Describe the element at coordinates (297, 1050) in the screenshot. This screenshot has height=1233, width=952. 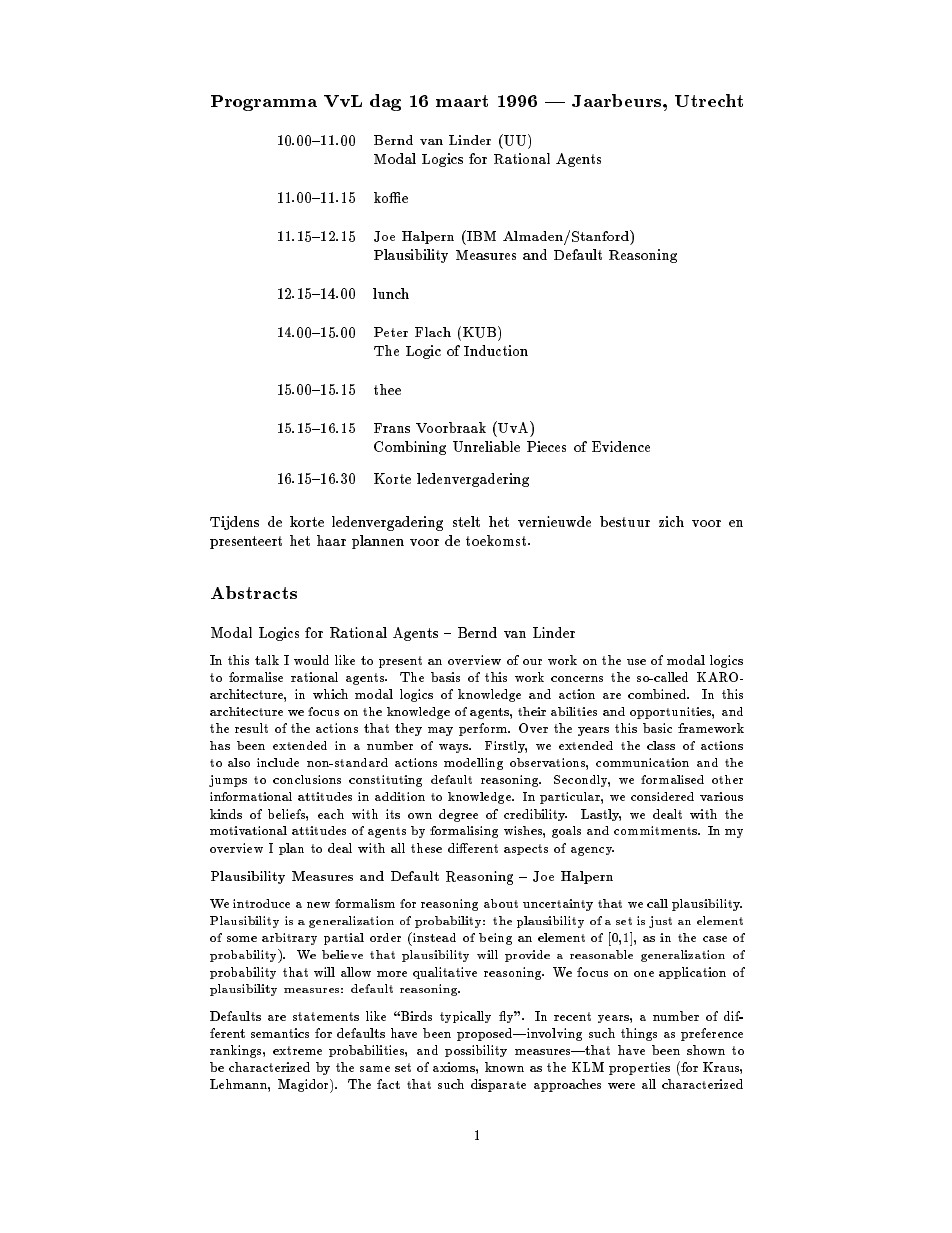
I see `extreme` at that location.
